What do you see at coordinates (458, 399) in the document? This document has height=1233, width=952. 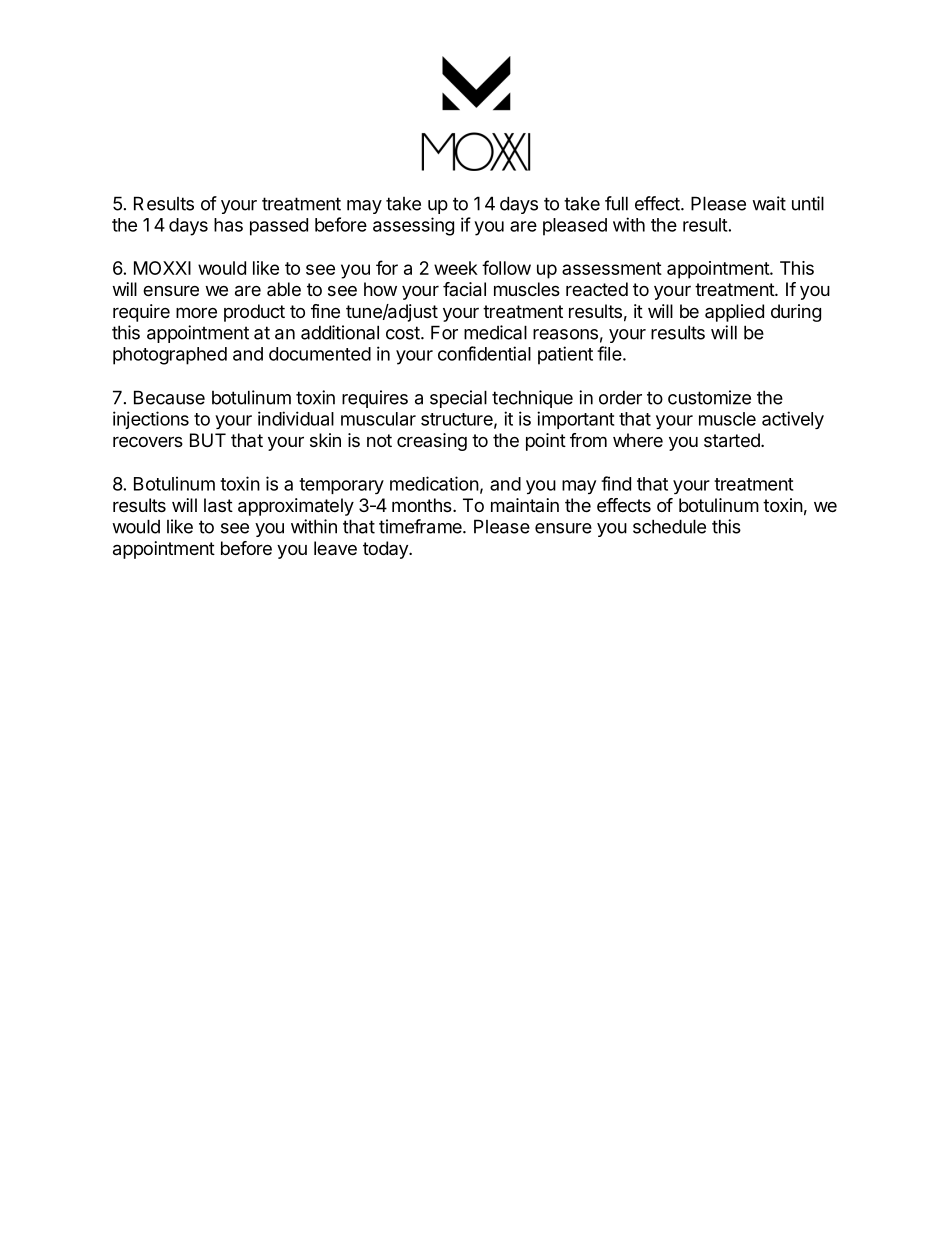 I see `special` at bounding box center [458, 399].
